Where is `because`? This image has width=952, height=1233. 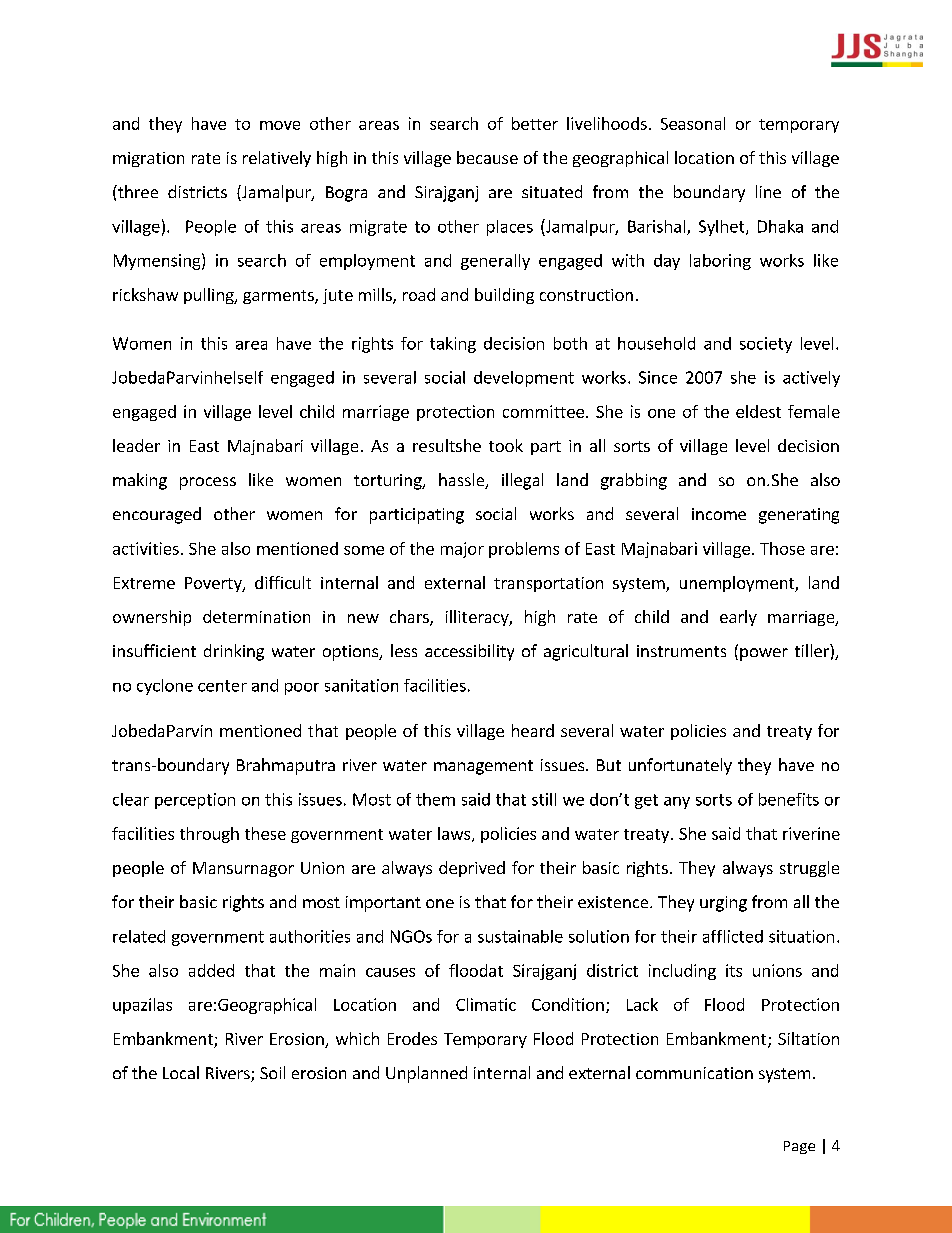 because is located at coordinates (487, 157).
